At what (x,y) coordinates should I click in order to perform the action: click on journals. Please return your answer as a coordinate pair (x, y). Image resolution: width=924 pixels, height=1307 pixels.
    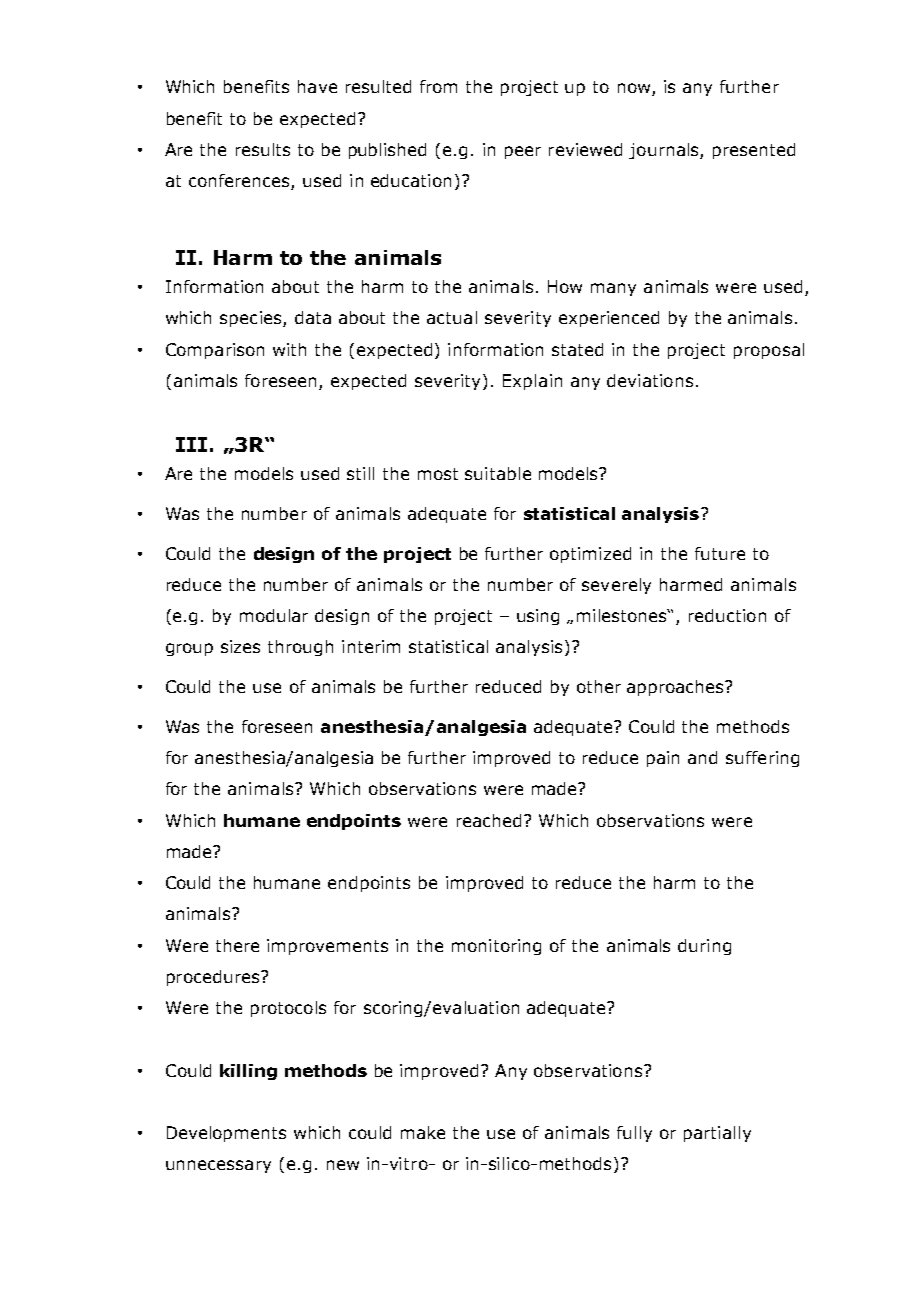
    Looking at the image, I should click on (665, 151).
